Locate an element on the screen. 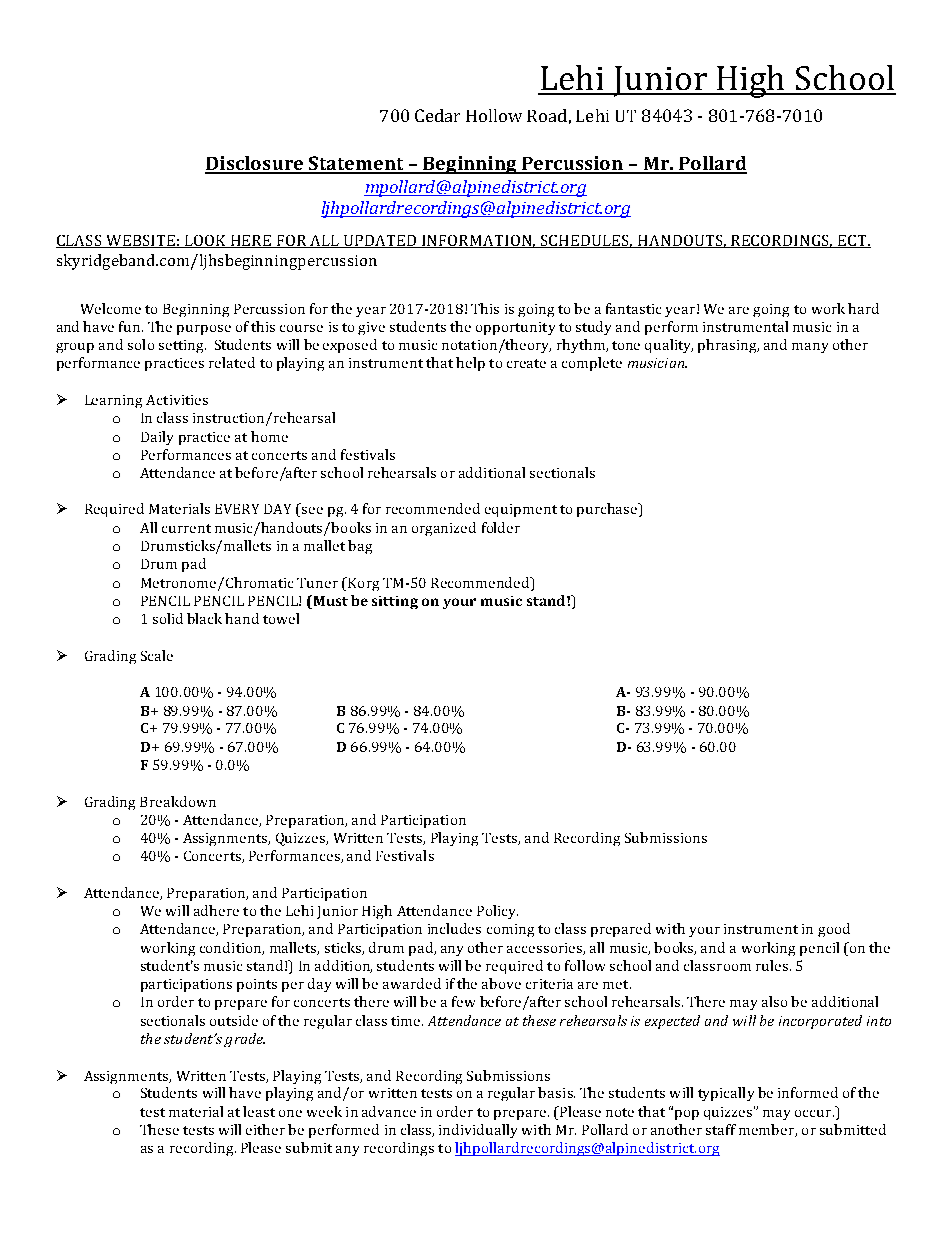  Hollow is located at coordinates (494, 115).
